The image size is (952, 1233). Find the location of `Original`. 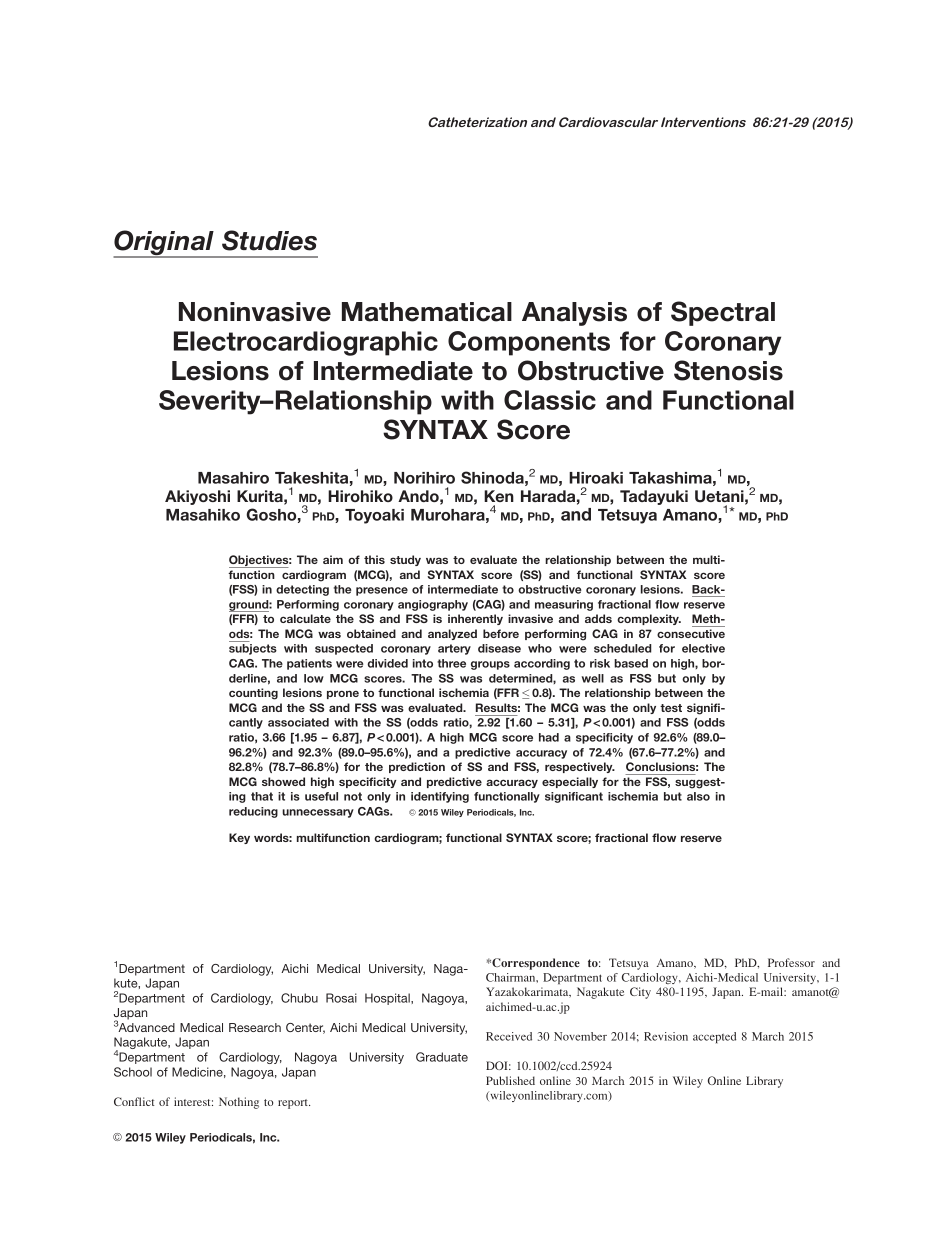

Original is located at coordinates (164, 244).
